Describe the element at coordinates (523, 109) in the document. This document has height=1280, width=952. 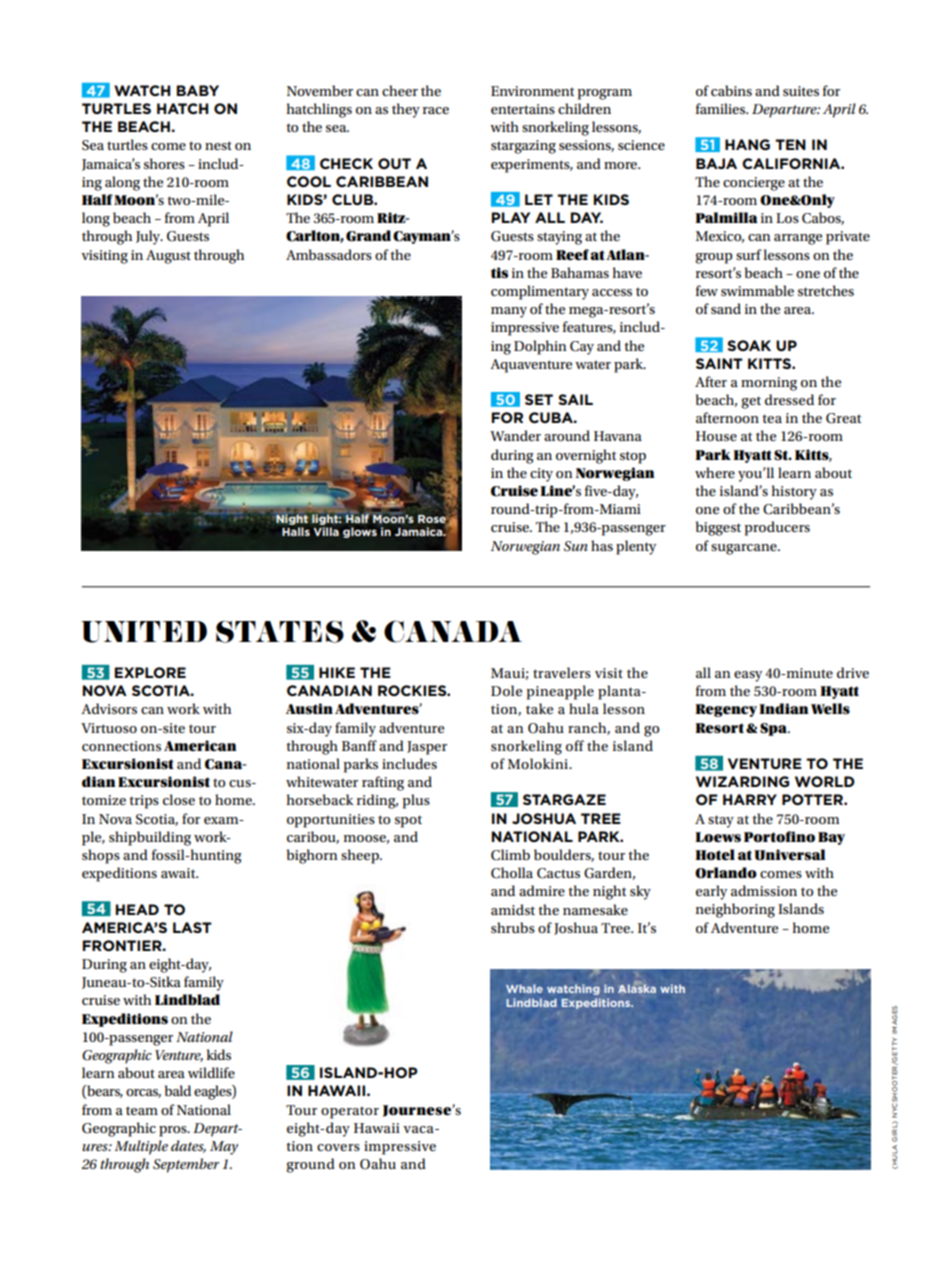
I see `entertains` at that location.
